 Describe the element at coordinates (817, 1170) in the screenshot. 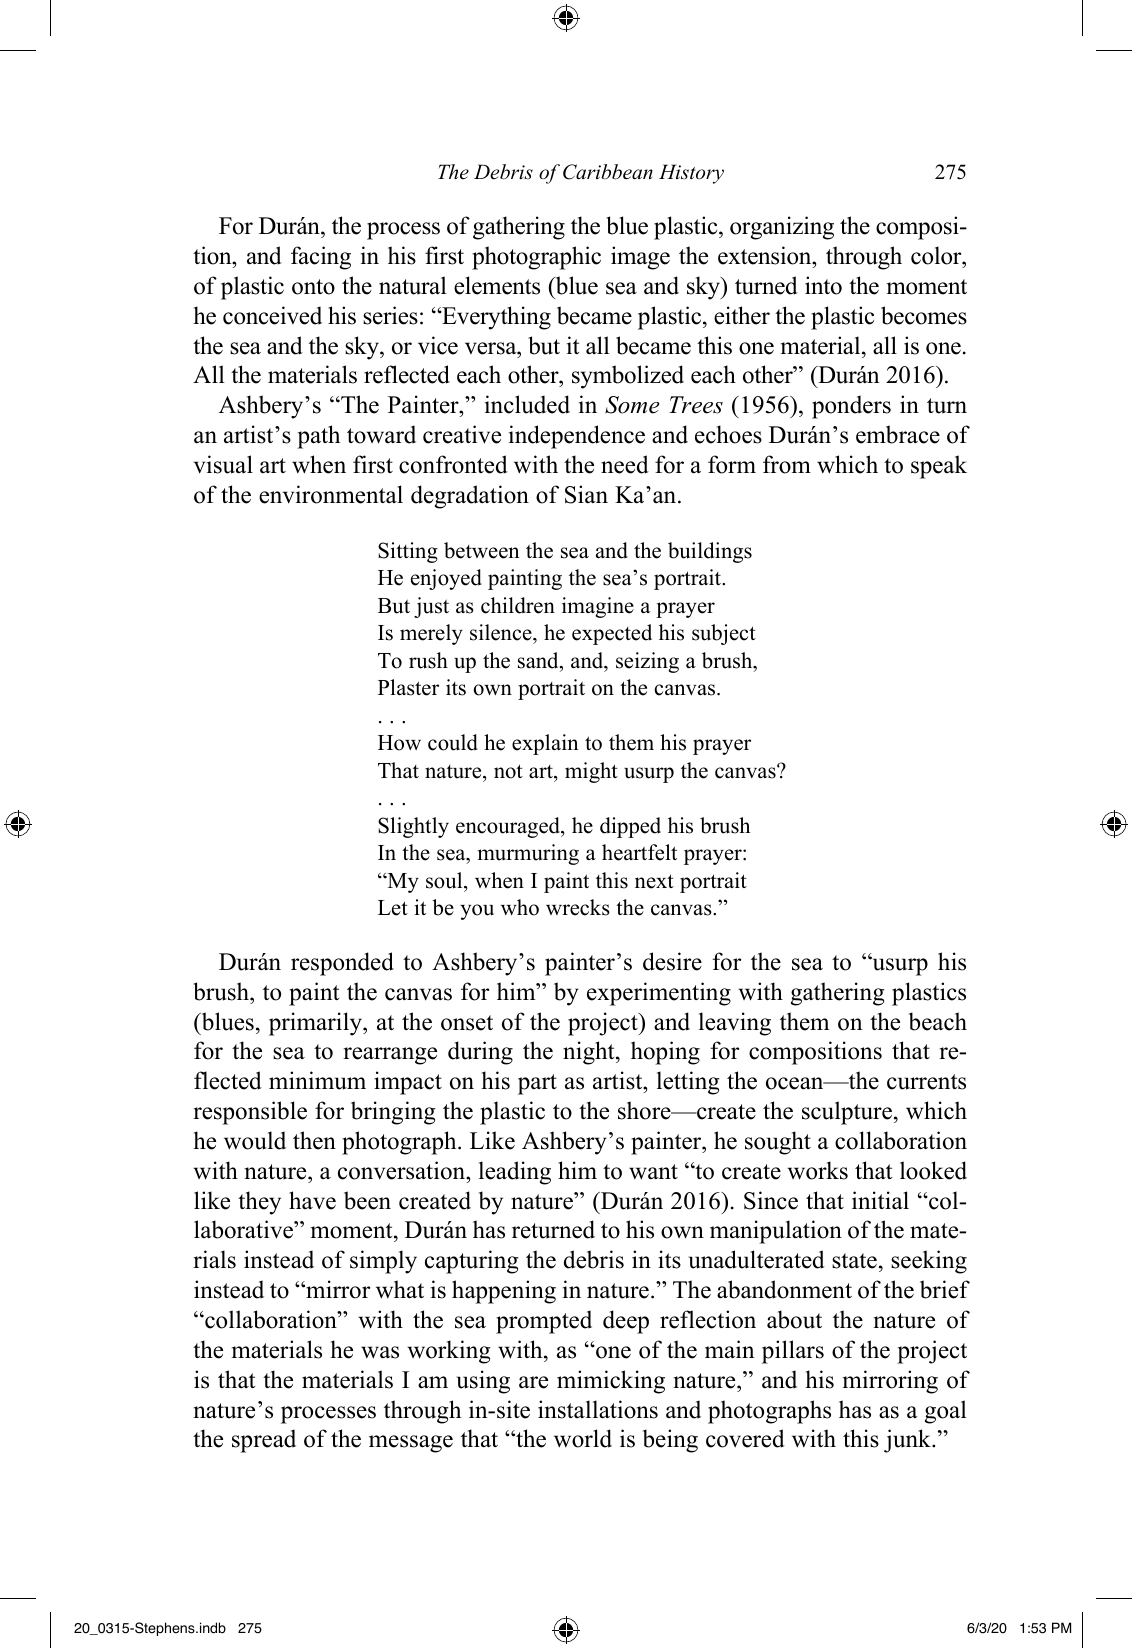

I see `works` at that location.
